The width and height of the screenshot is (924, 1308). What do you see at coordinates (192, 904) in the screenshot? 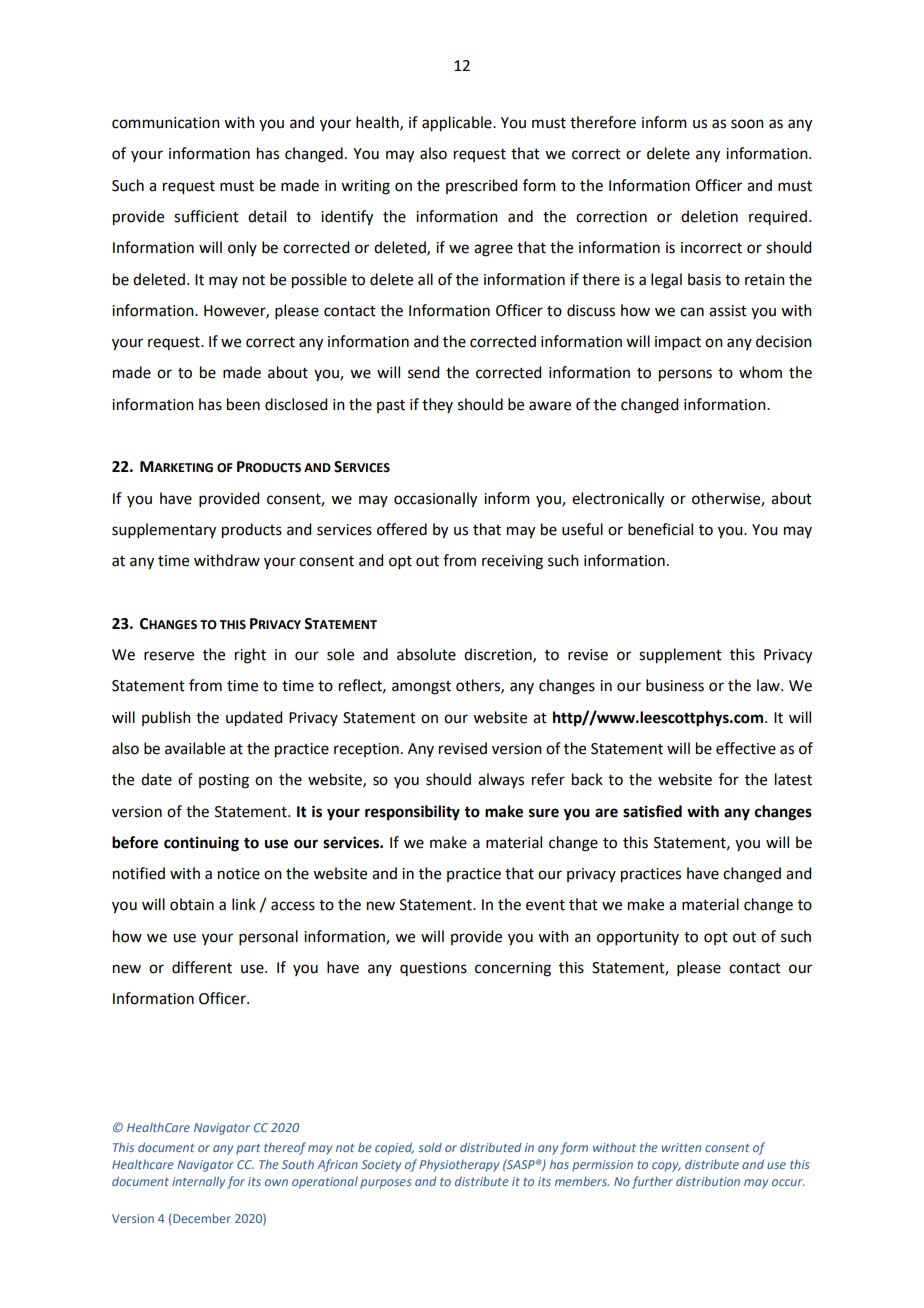
I see `obtain` at bounding box center [192, 904].
